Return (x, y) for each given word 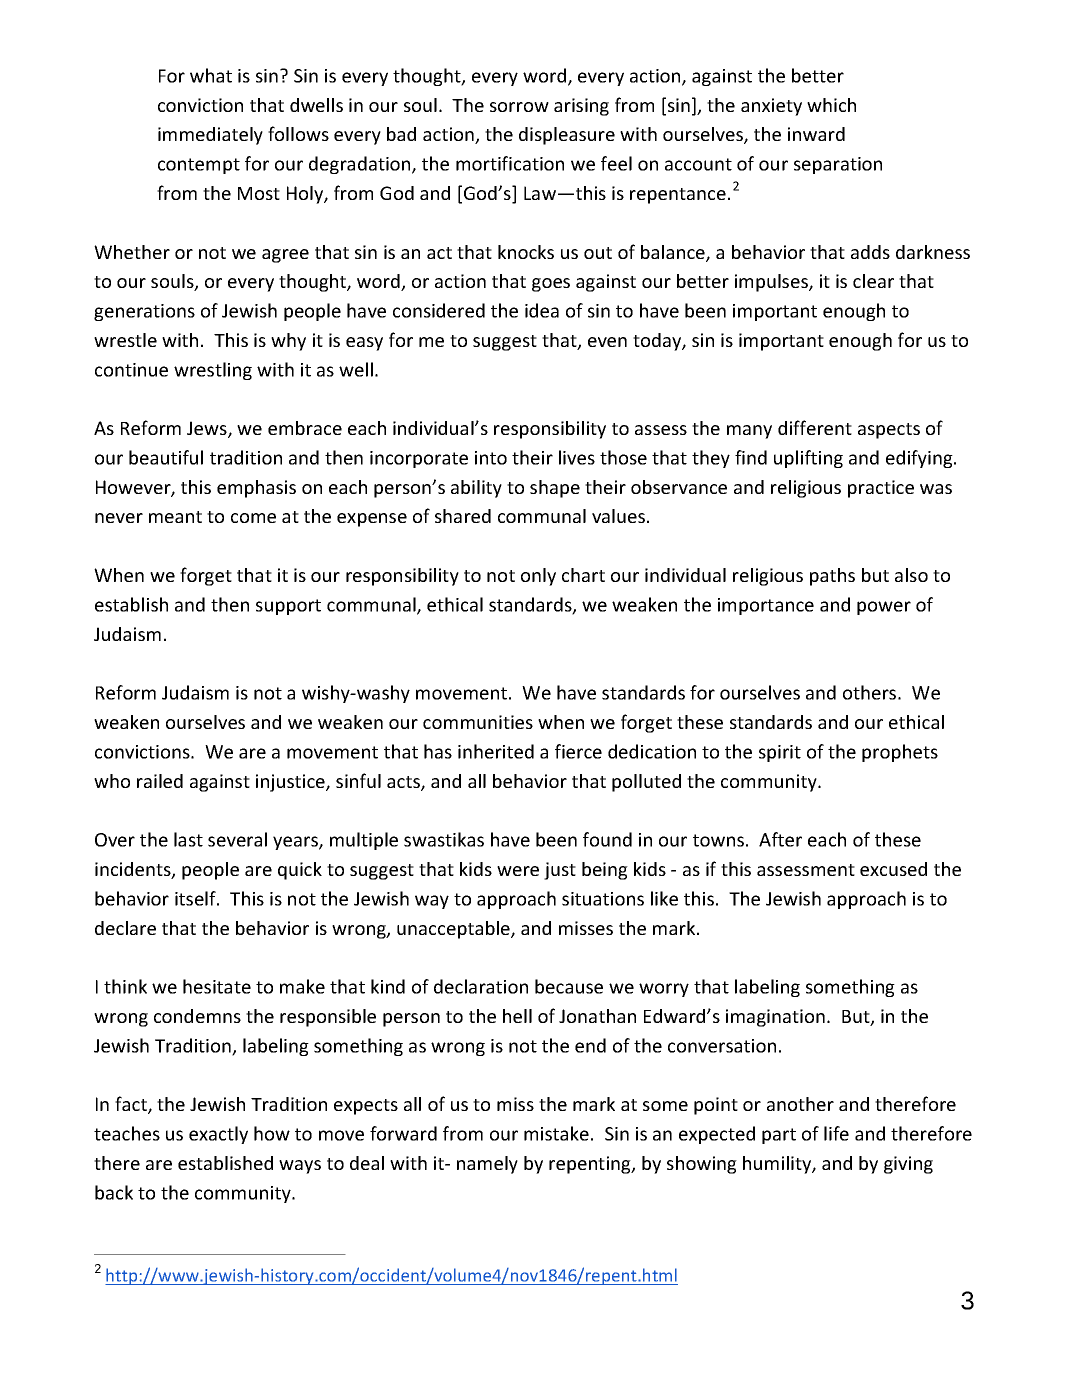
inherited (496, 751)
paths (832, 577)
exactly (218, 1135)
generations (144, 312)
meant (175, 517)
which (831, 105)
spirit (780, 753)
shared (463, 516)
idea (542, 310)
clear (873, 281)
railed (160, 781)
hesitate (217, 986)
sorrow (519, 107)
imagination (775, 1018)
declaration (481, 986)
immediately (210, 136)
